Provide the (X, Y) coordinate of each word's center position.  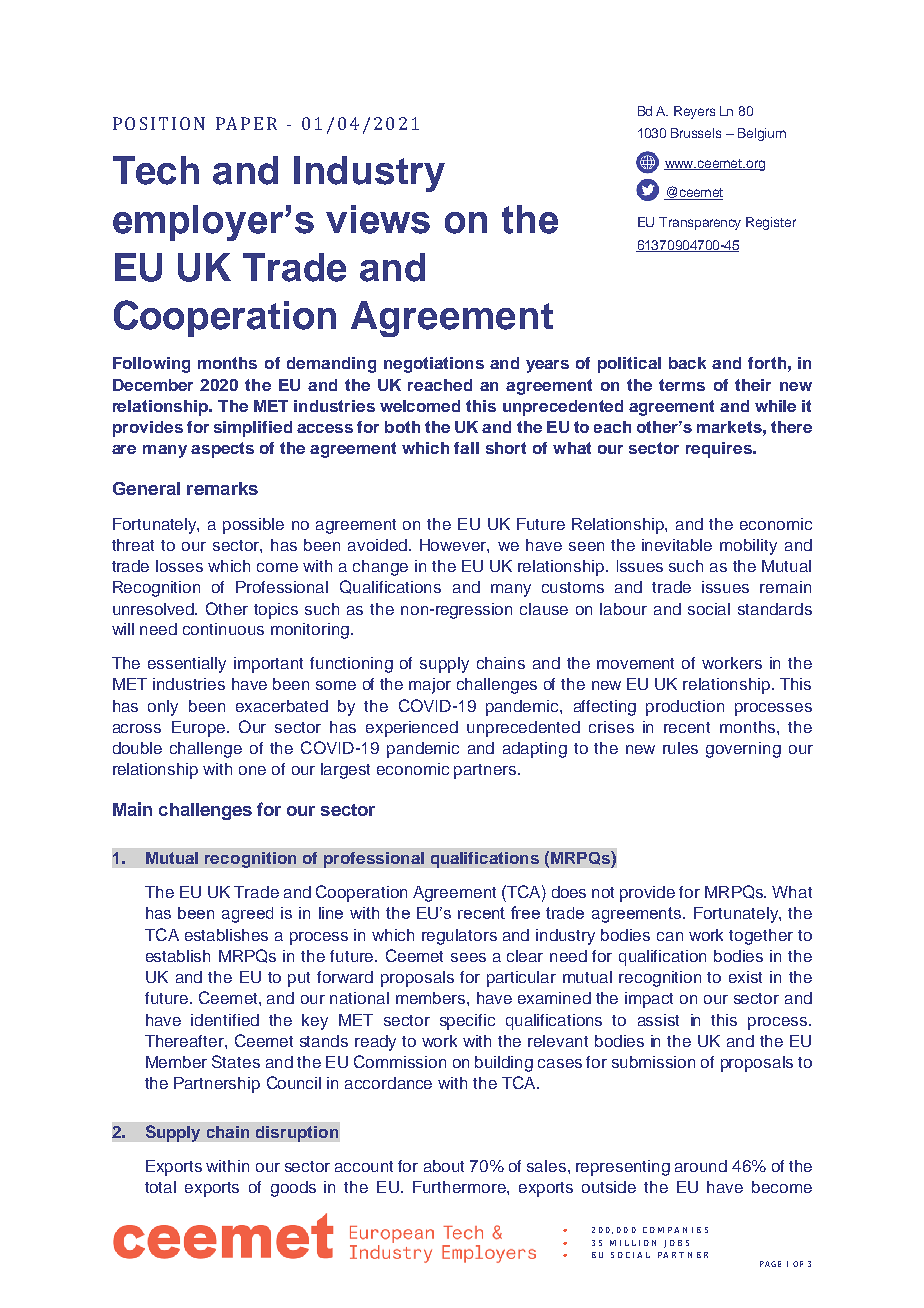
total (160, 1187)
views (378, 219)
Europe (198, 729)
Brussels (696, 133)
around (701, 1166)
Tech (156, 170)
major (430, 686)
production (685, 708)
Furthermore (460, 1187)
